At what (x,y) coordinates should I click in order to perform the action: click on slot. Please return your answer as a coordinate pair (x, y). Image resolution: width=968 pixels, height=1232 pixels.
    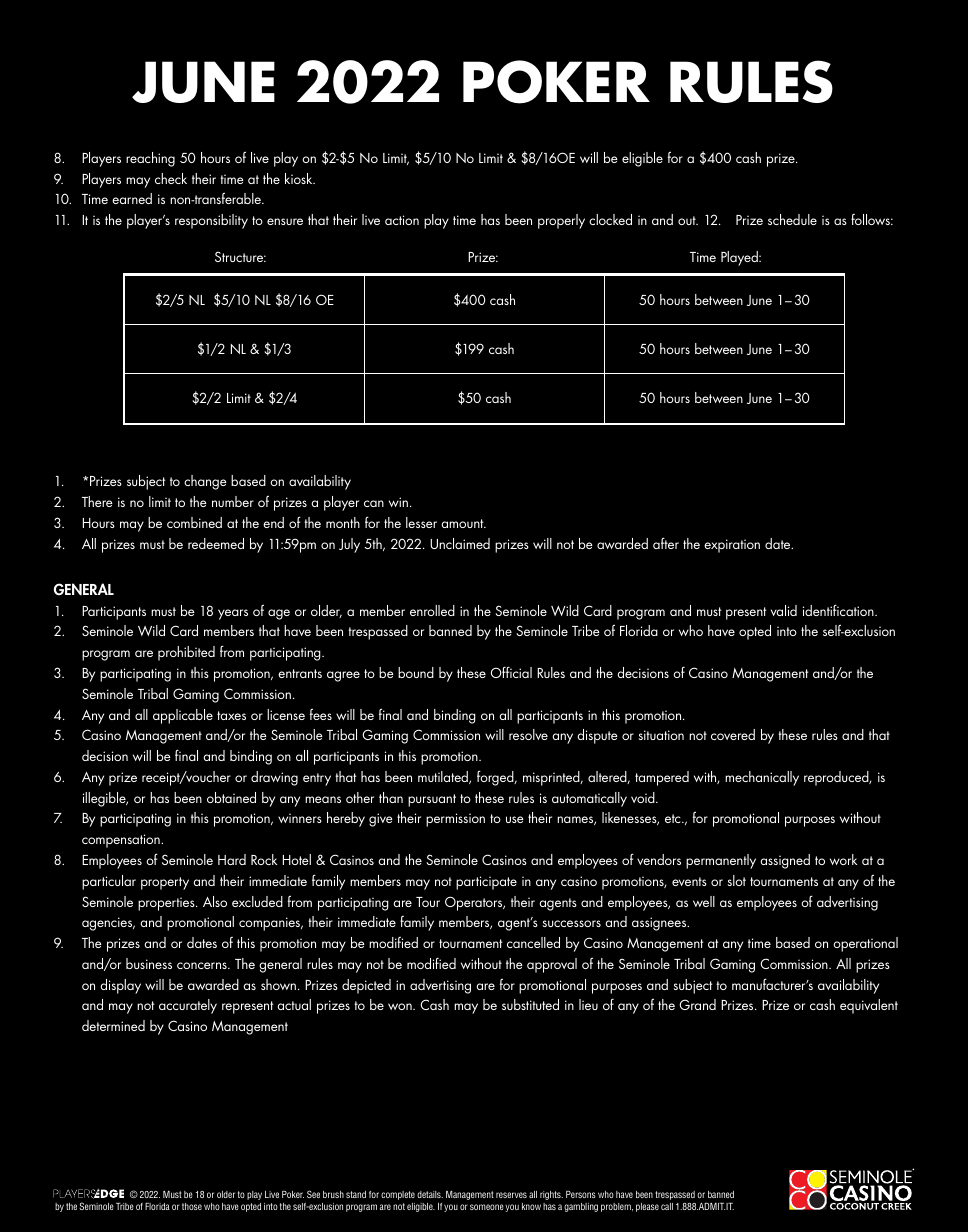
    Looking at the image, I should click on (736, 880).
